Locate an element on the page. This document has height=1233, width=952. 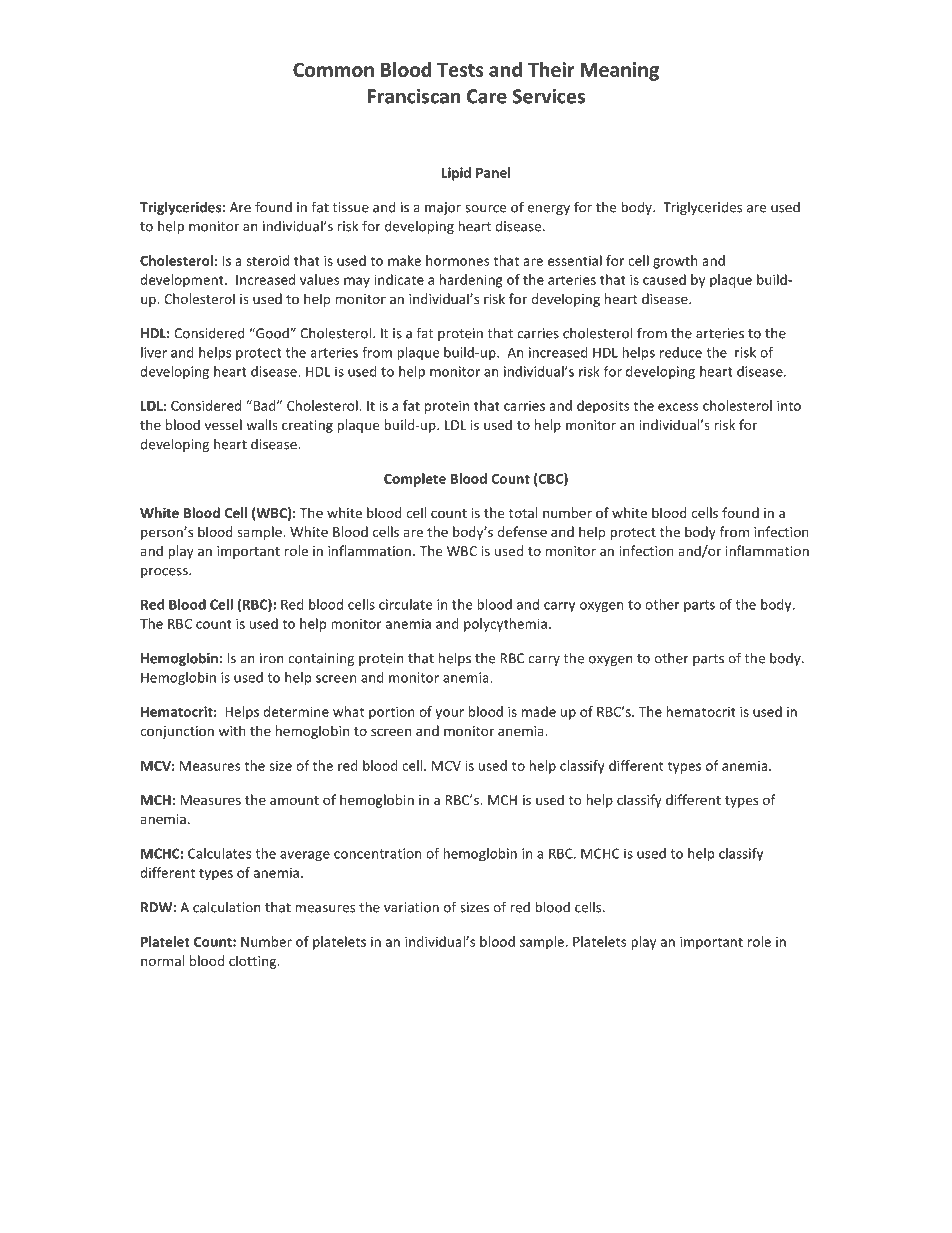
growth is located at coordinates (675, 262).
